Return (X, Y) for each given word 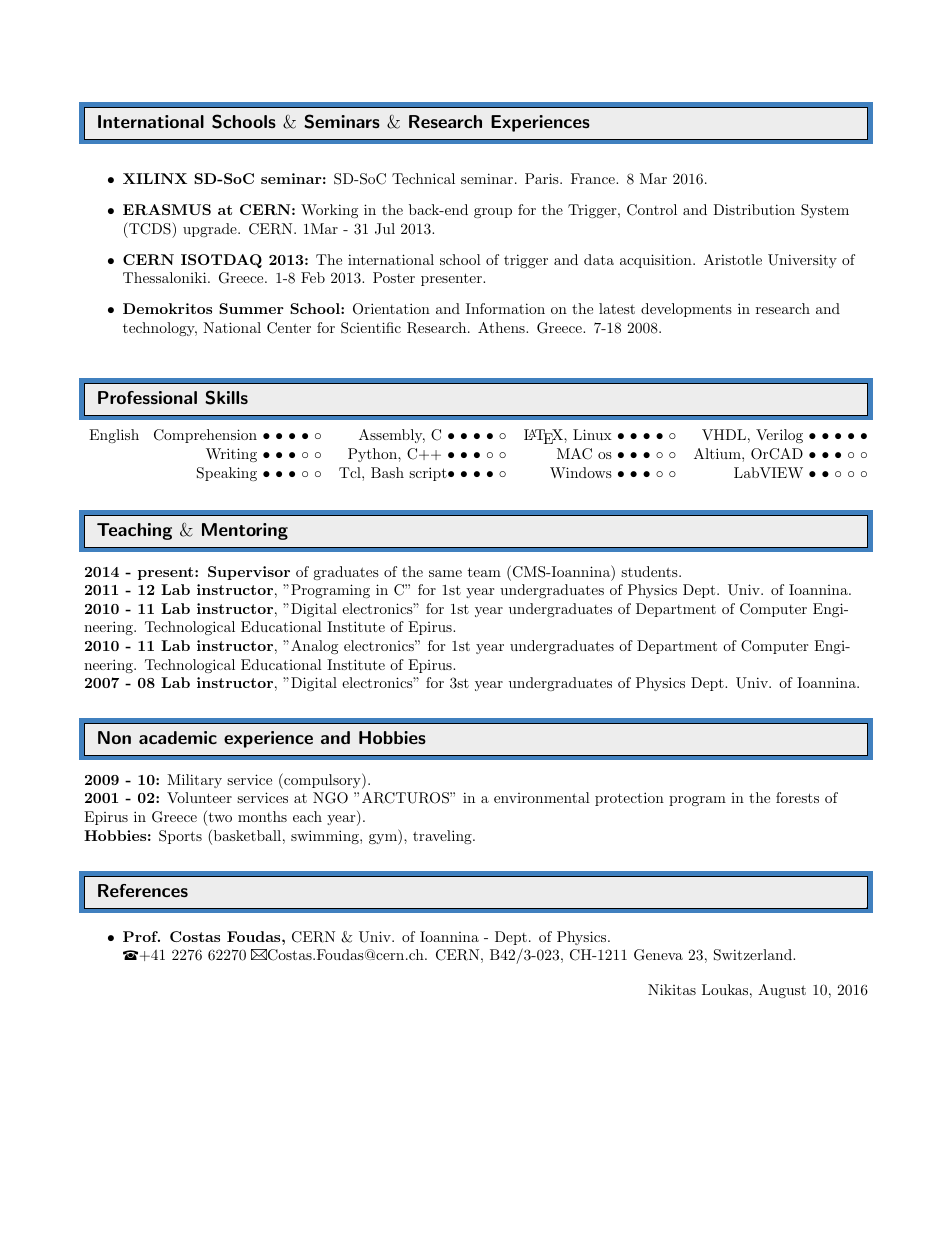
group (493, 213)
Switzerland (754, 955)
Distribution (754, 209)
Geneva (658, 955)
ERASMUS (167, 209)
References (143, 890)
